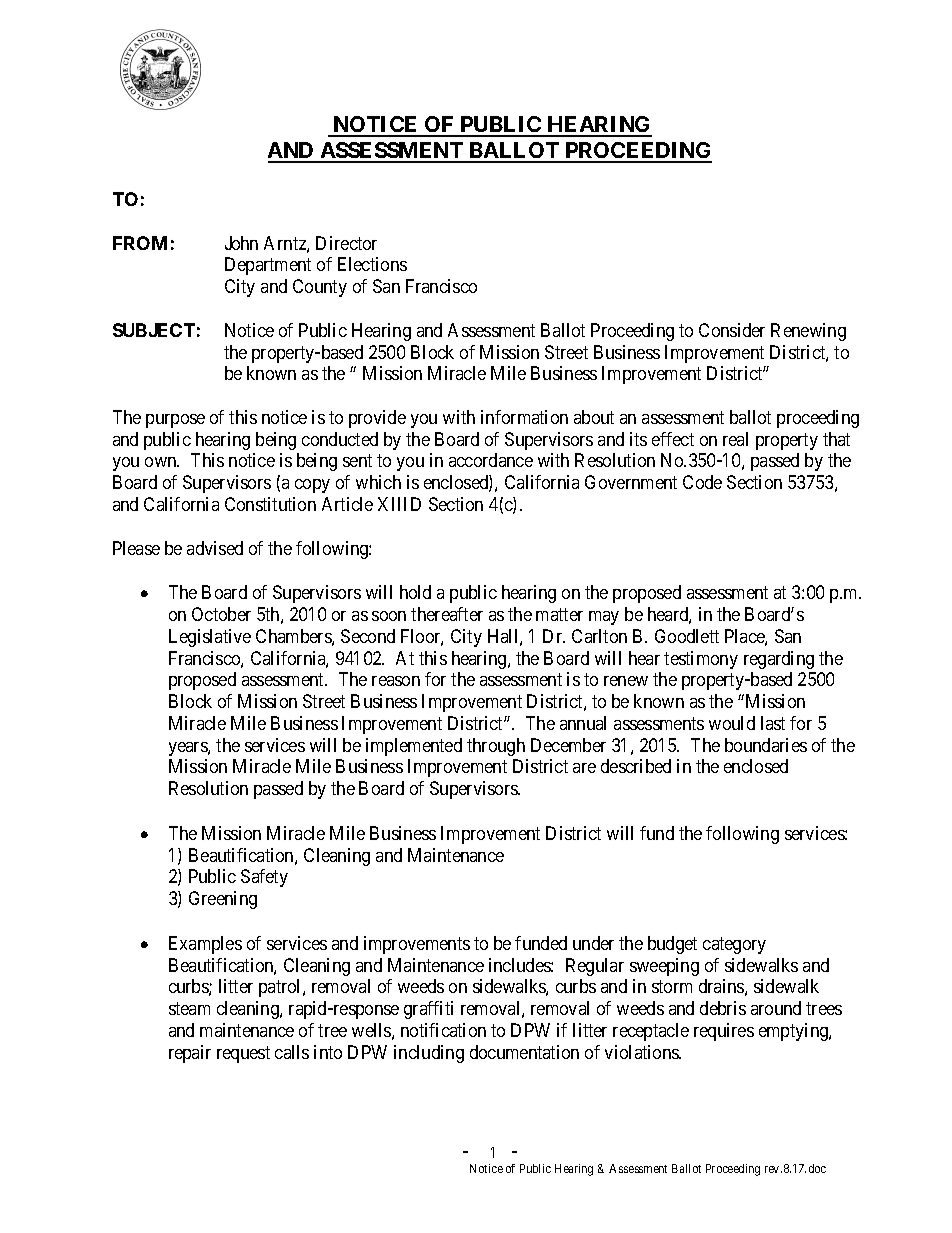 The height and width of the document is (1233, 952). I want to click on notification, so click(443, 1030).
